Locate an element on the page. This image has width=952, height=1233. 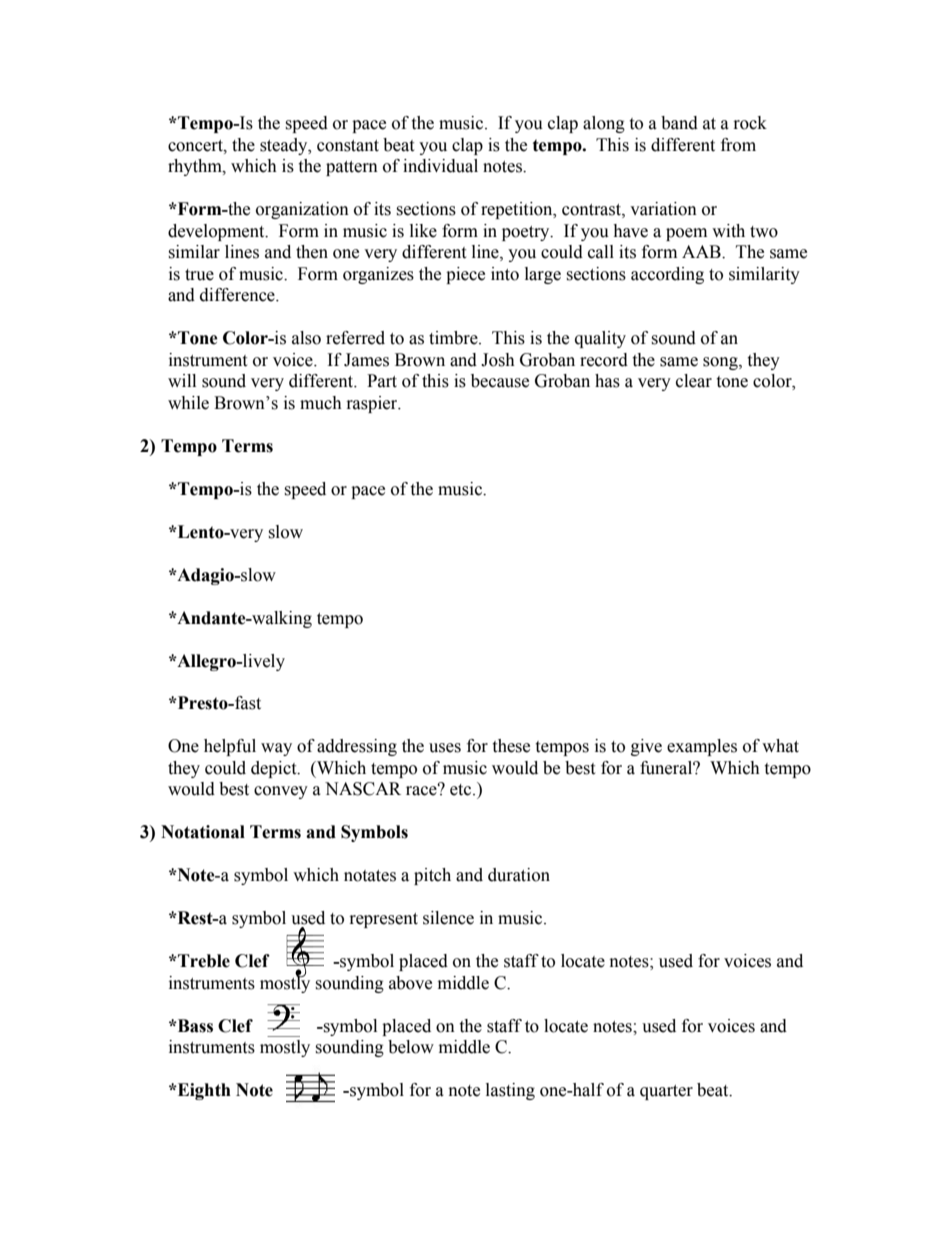
quarter is located at coordinates (666, 1092).
